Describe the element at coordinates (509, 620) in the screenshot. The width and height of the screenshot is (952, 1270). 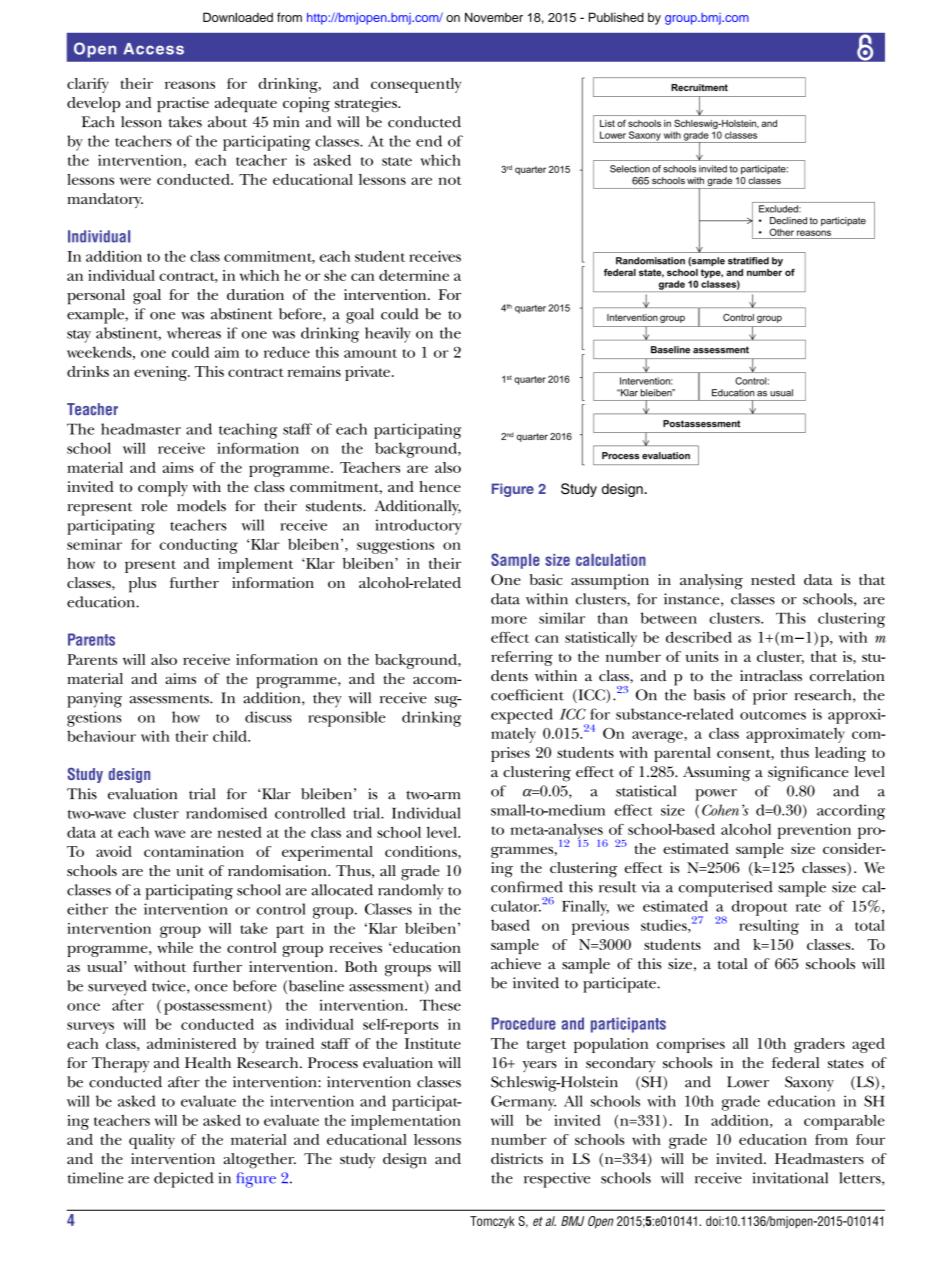
I see `more` at that location.
